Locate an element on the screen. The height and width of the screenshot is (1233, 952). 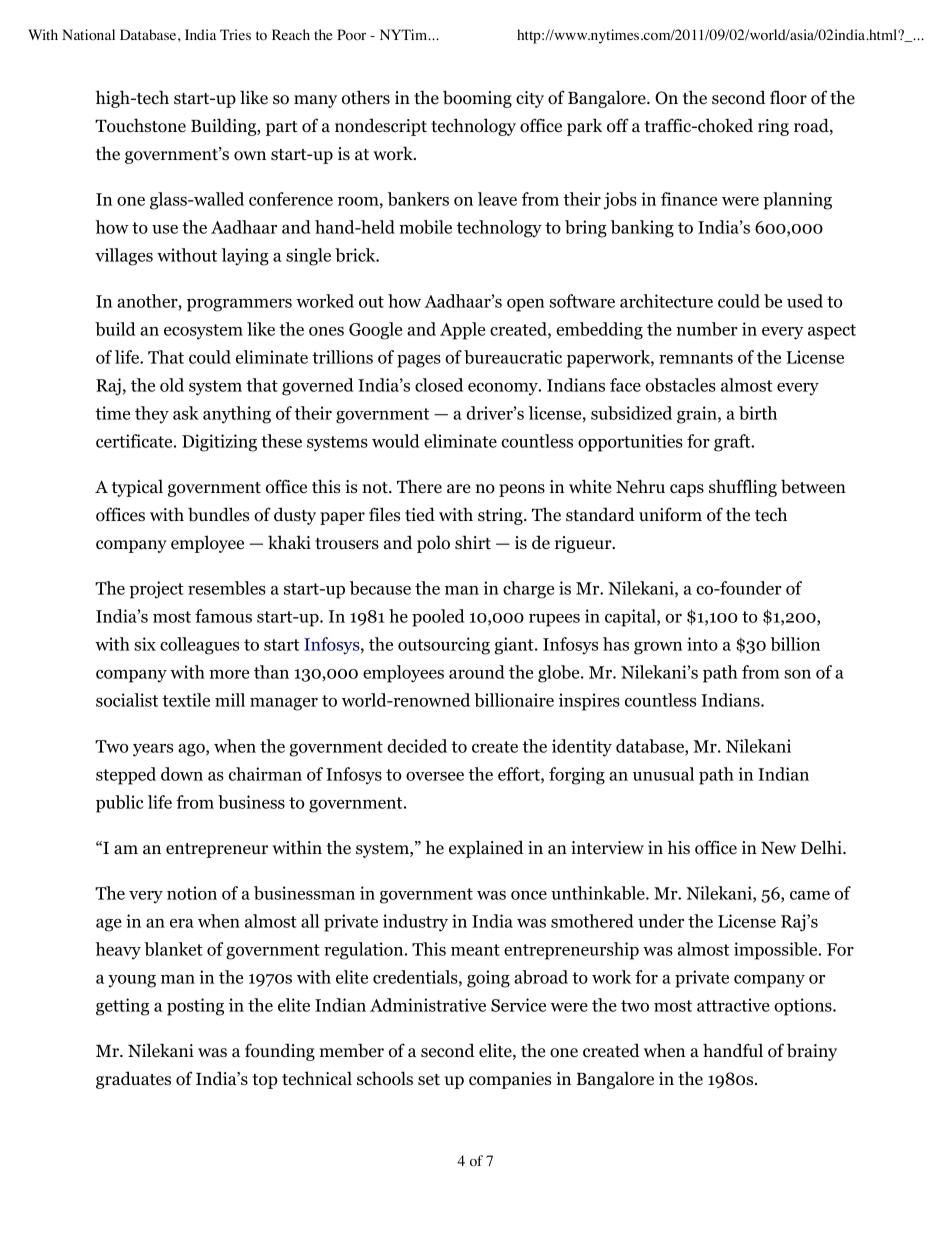
floor is located at coordinates (788, 97).
